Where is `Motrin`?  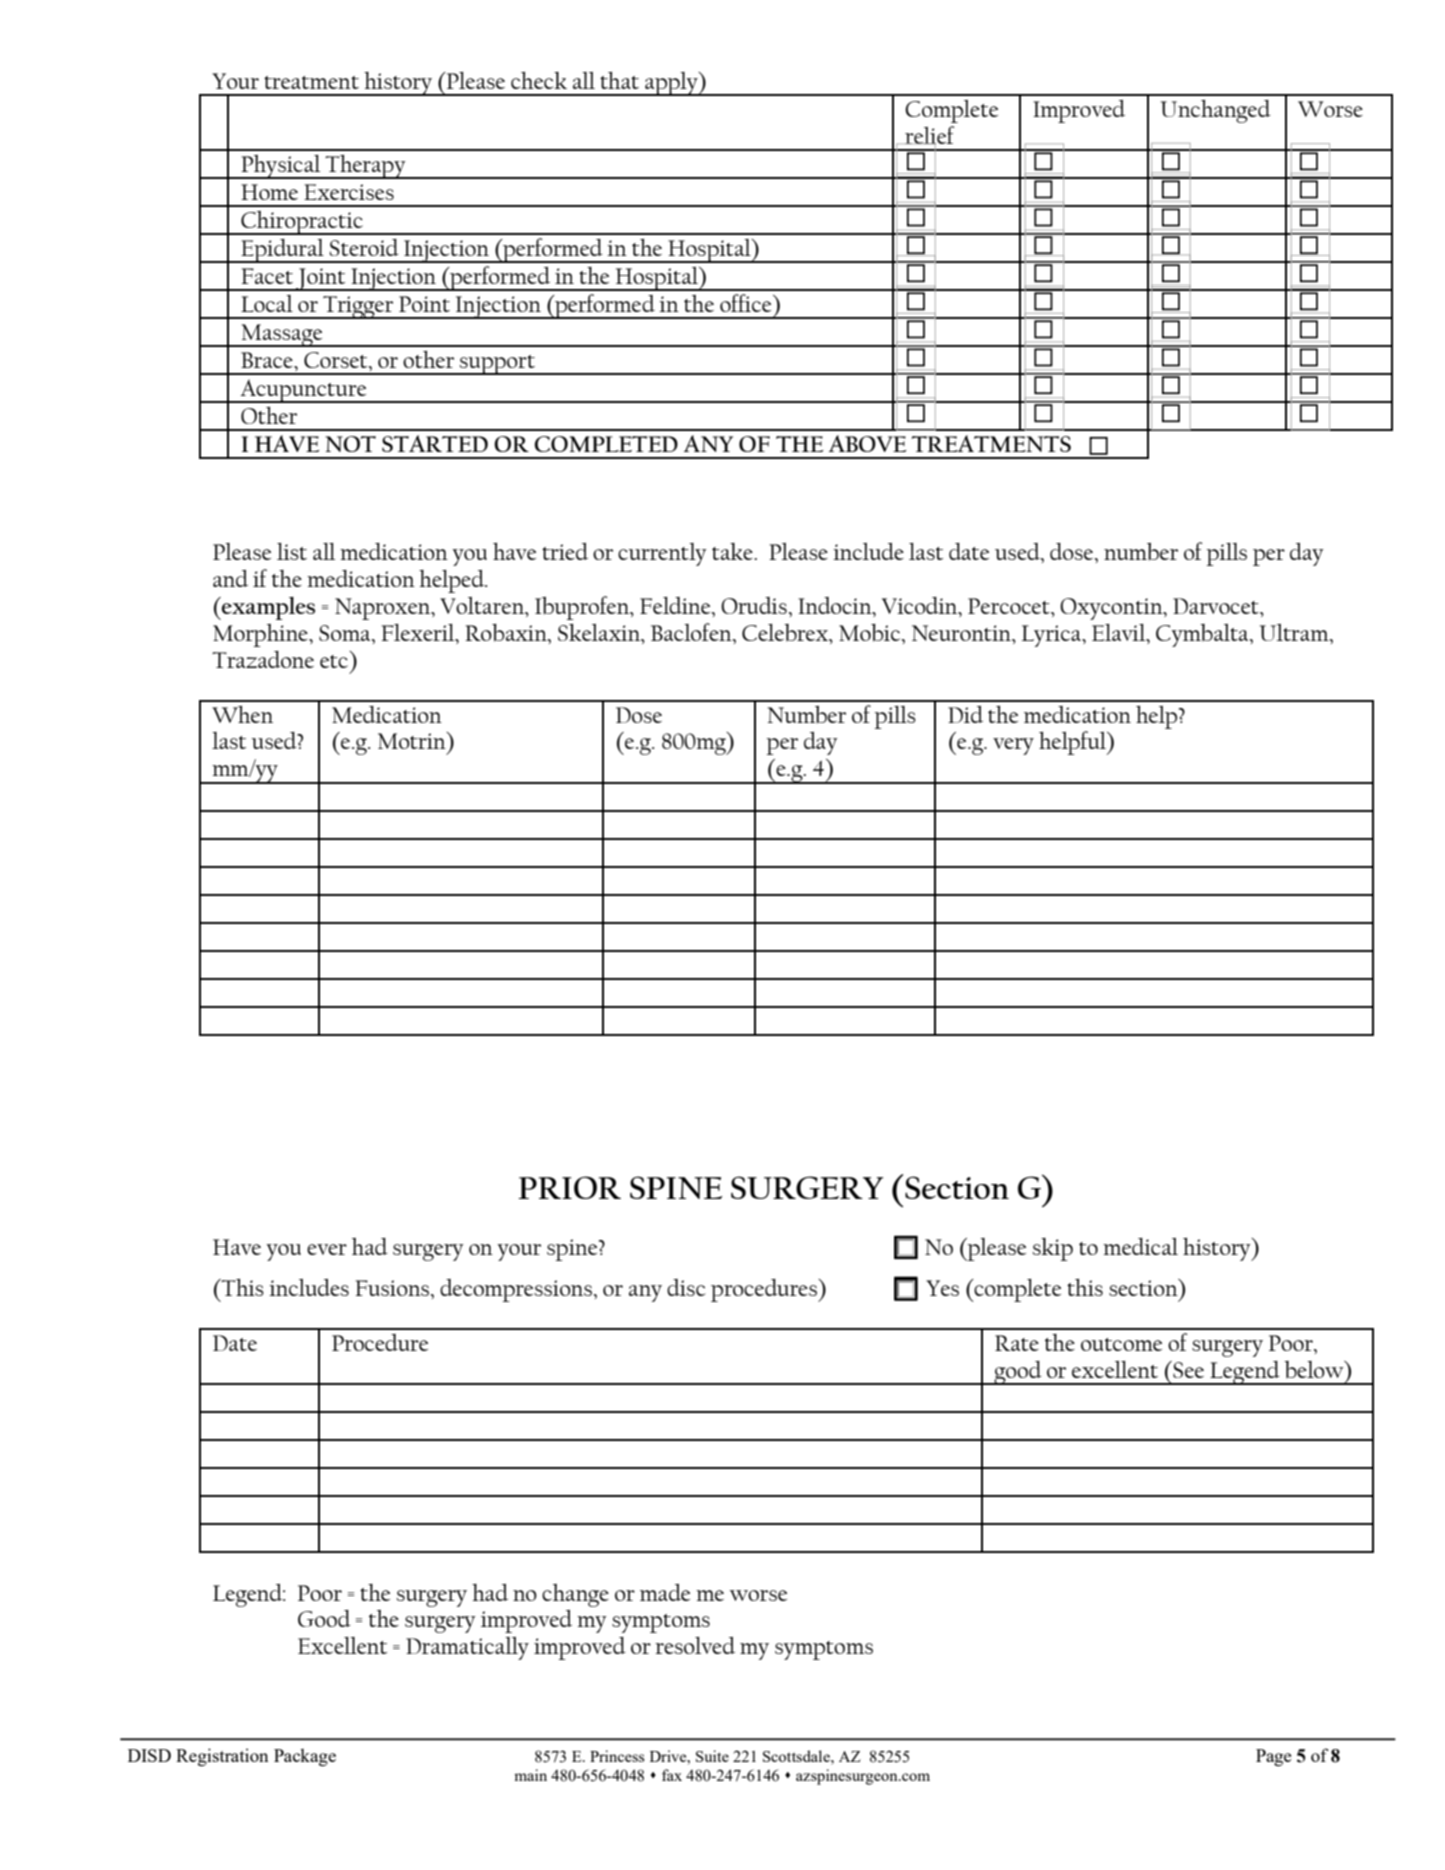 Motrin is located at coordinates (413, 740).
